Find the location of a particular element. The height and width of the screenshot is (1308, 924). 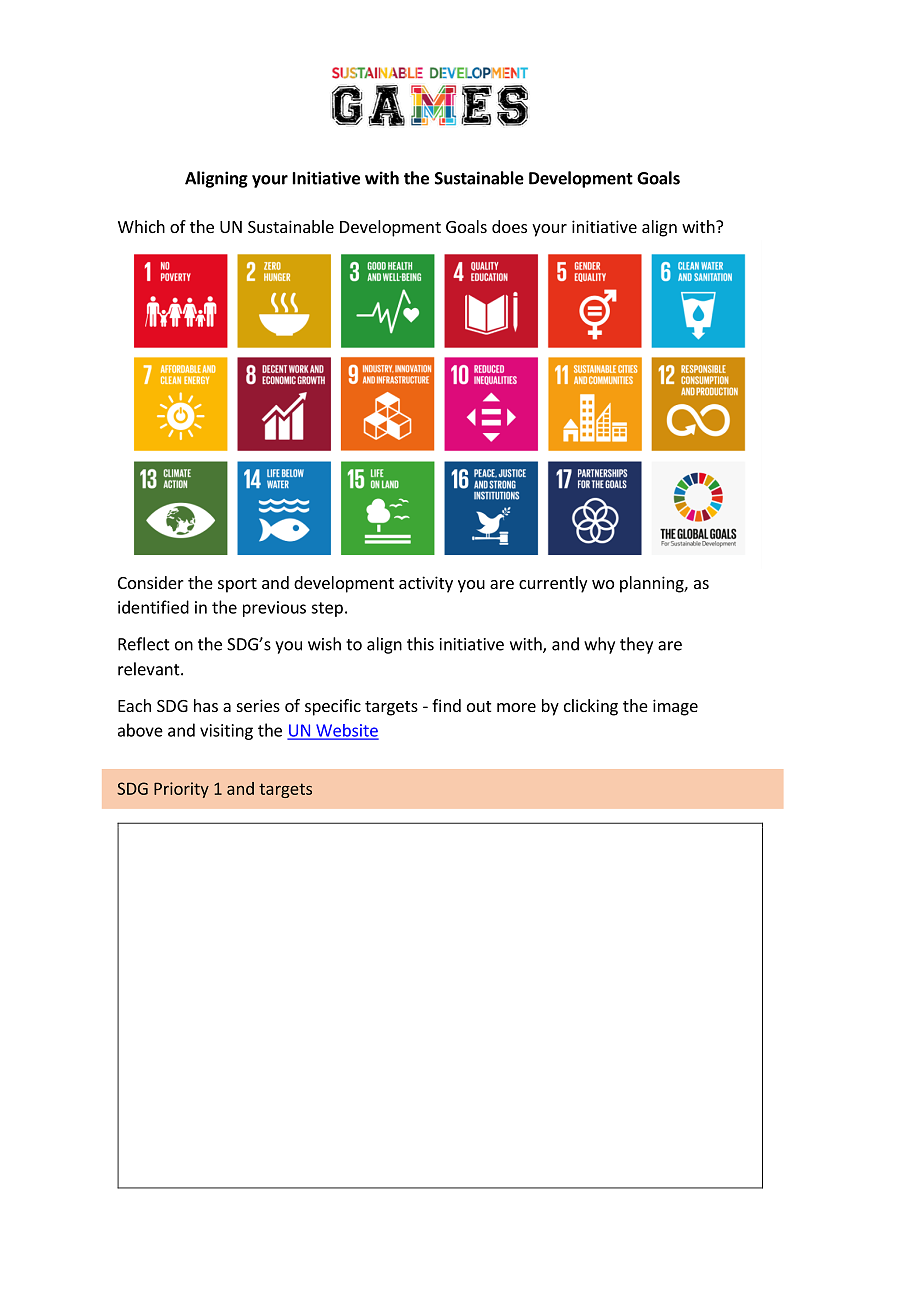

clicking is located at coordinates (591, 707).
